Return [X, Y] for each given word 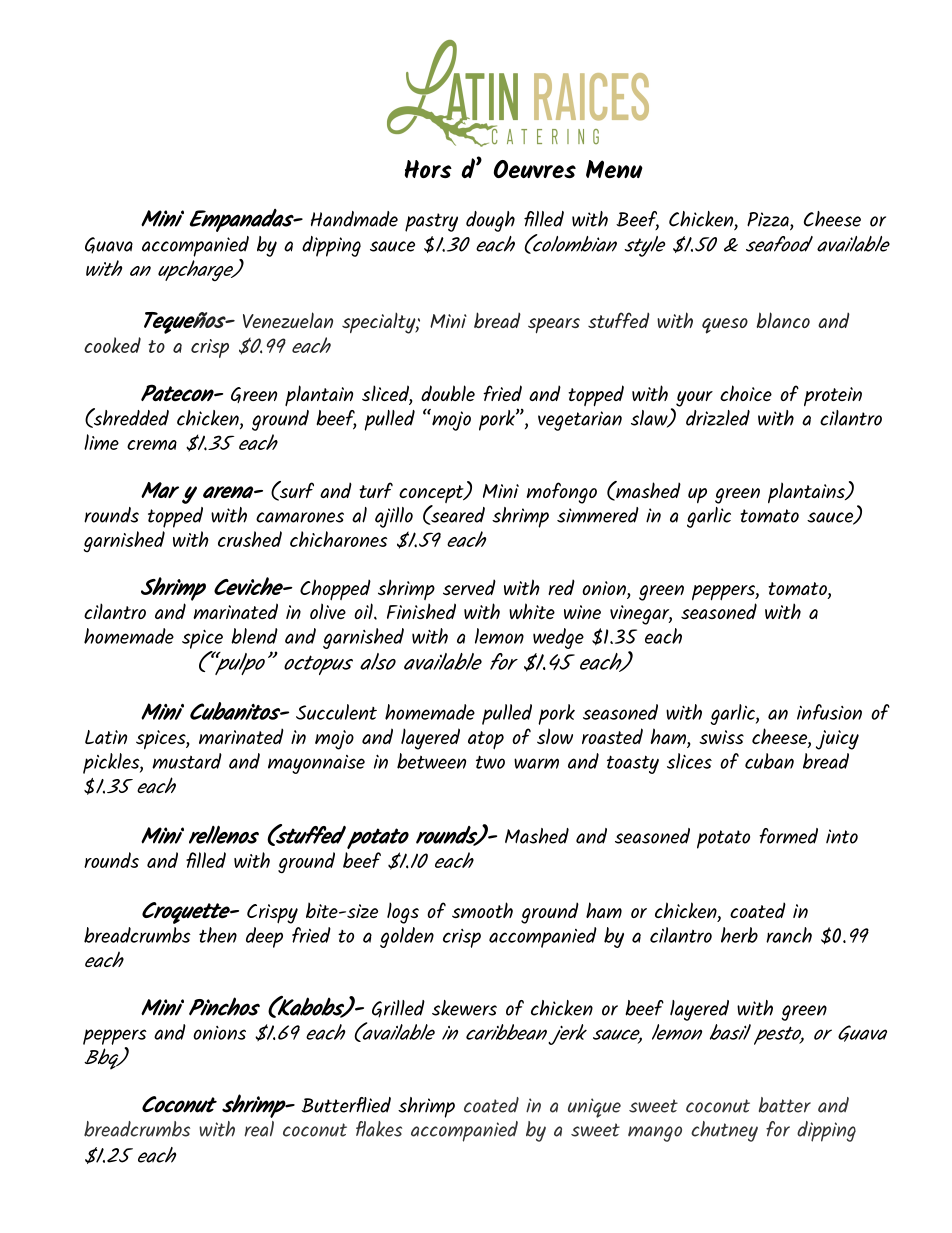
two [490, 762]
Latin [106, 737]
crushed [250, 539]
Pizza [769, 219]
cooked [112, 345]
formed [788, 836]
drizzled [718, 418]
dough [490, 221]
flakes [379, 1129]
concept [432, 495]
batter [785, 1105]
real [259, 1129]
